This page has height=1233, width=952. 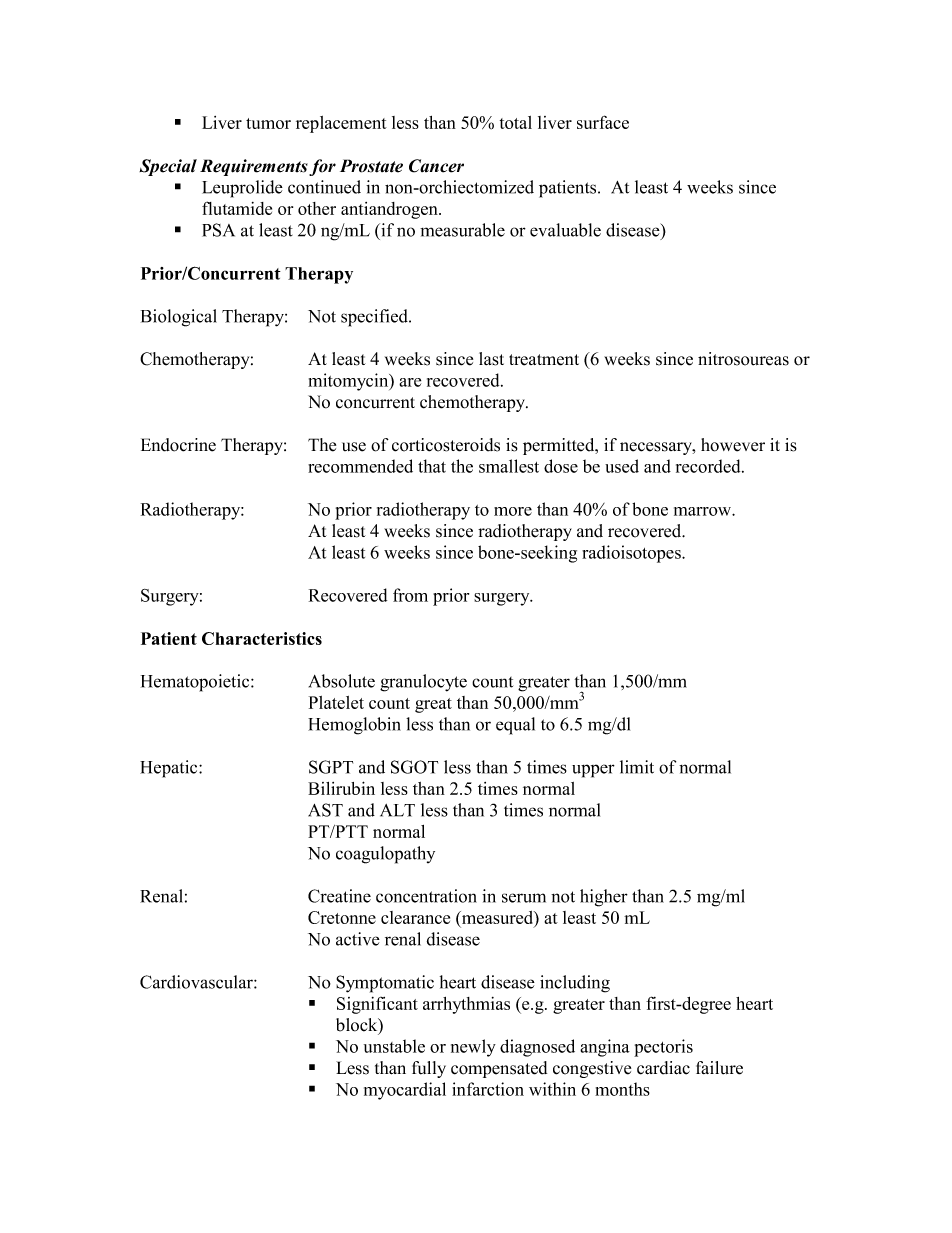 I want to click on surface, so click(x=603, y=122).
